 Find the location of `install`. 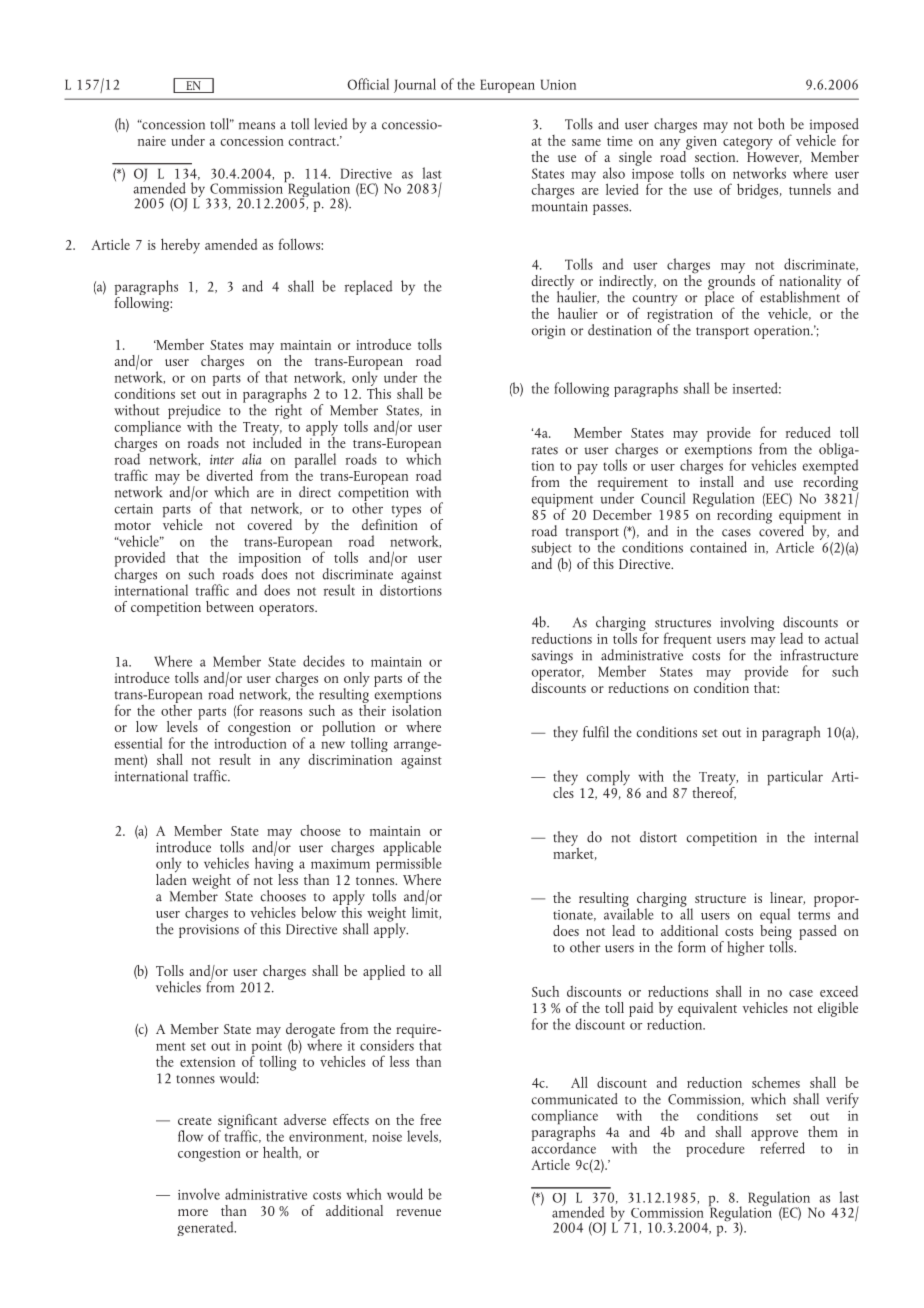

install is located at coordinates (717, 480).
